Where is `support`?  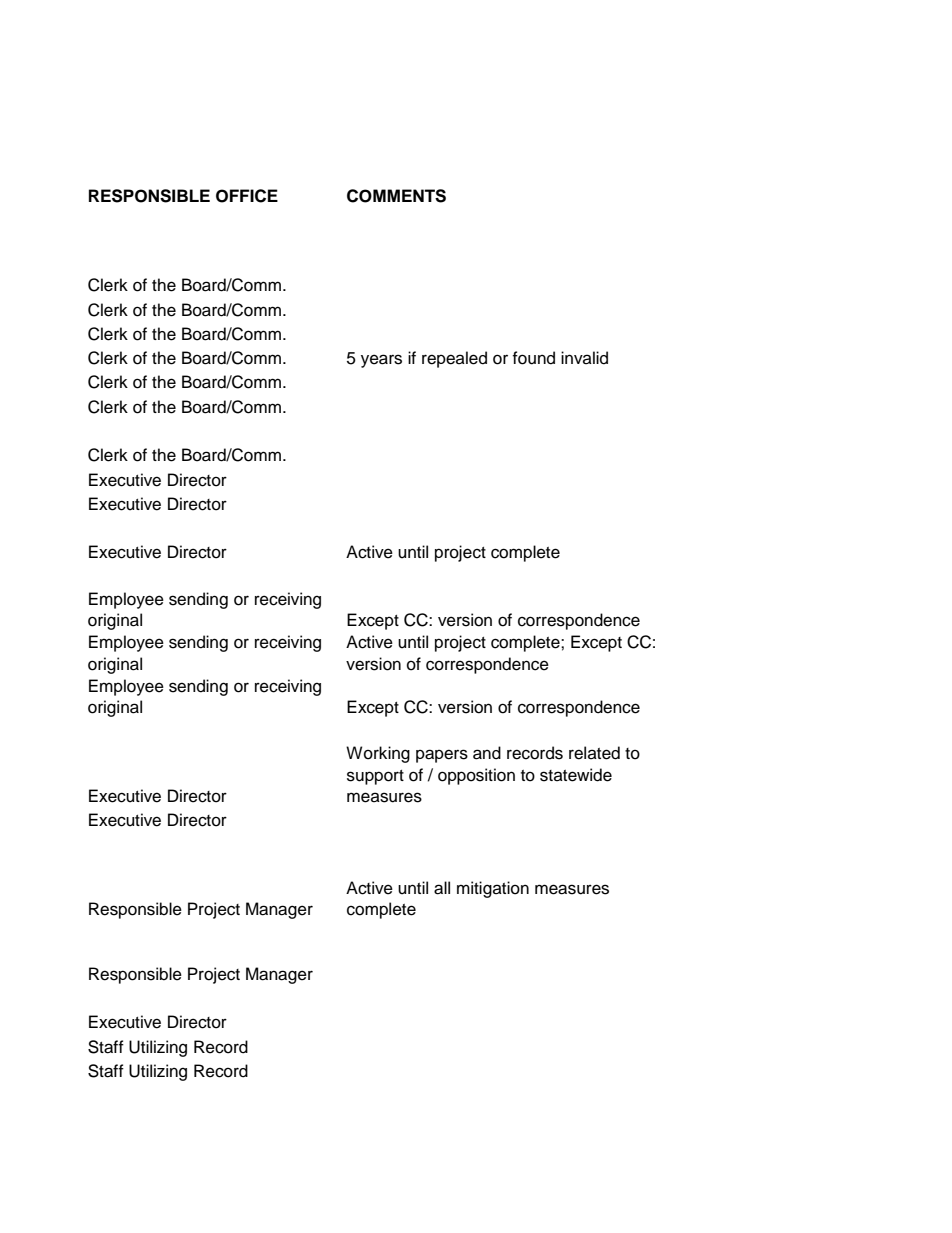 support is located at coordinates (375, 777).
